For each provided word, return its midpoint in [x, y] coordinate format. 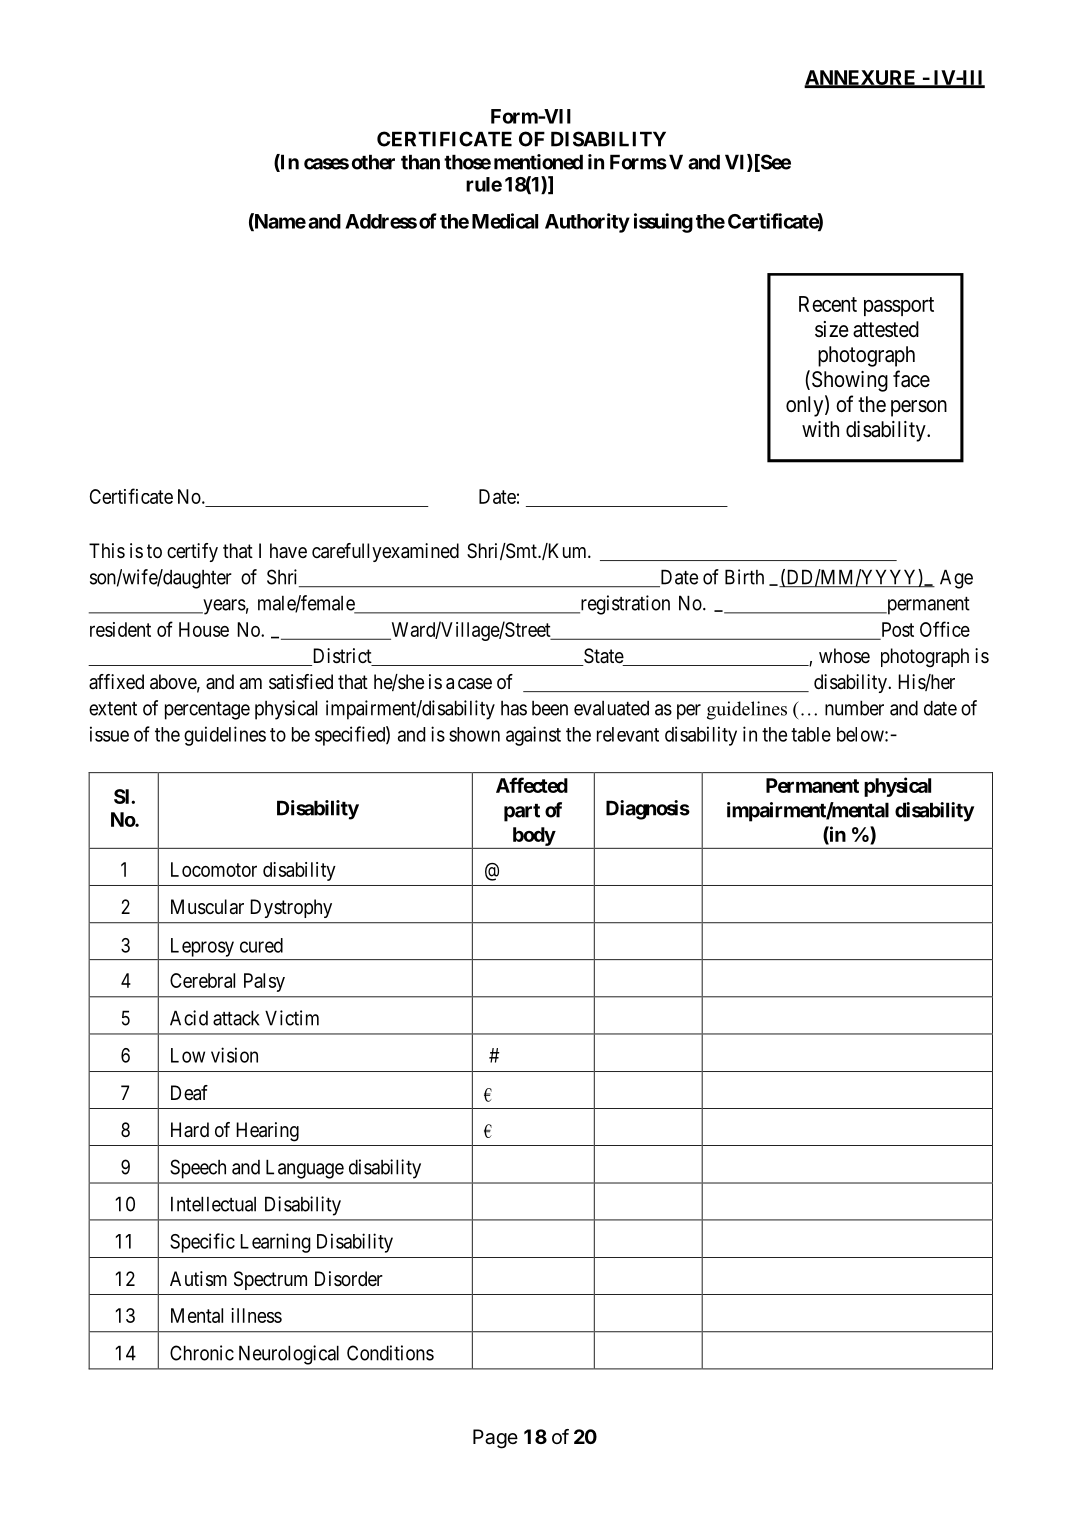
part [522, 813]
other [373, 162]
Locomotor [214, 869]
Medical [505, 221]
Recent [828, 304]
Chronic [202, 1353]
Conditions [390, 1353]
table [811, 734]
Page [495, 1439]
